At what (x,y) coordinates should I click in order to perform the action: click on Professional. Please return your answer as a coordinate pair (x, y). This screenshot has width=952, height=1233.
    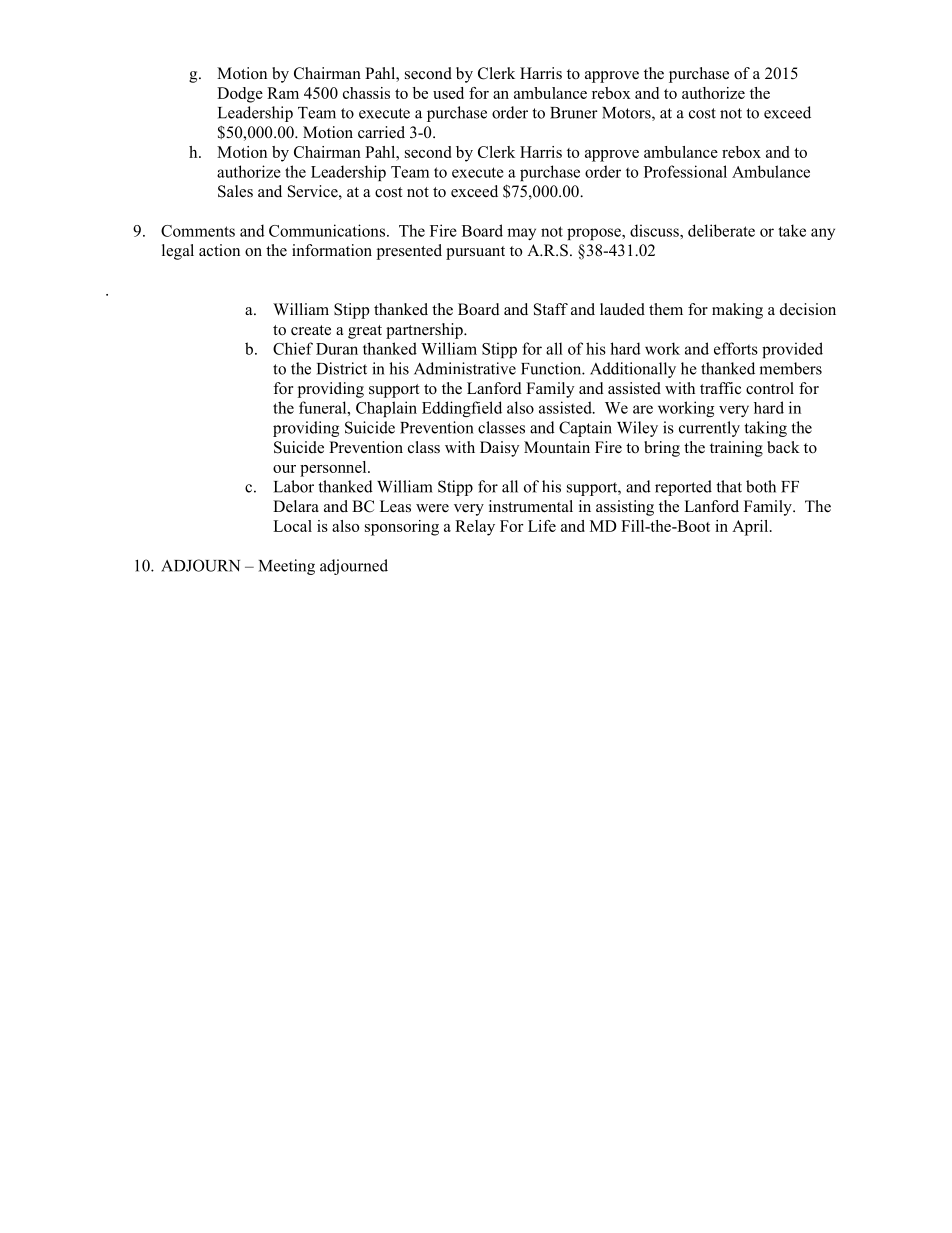
    Looking at the image, I should click on (685, 171).
